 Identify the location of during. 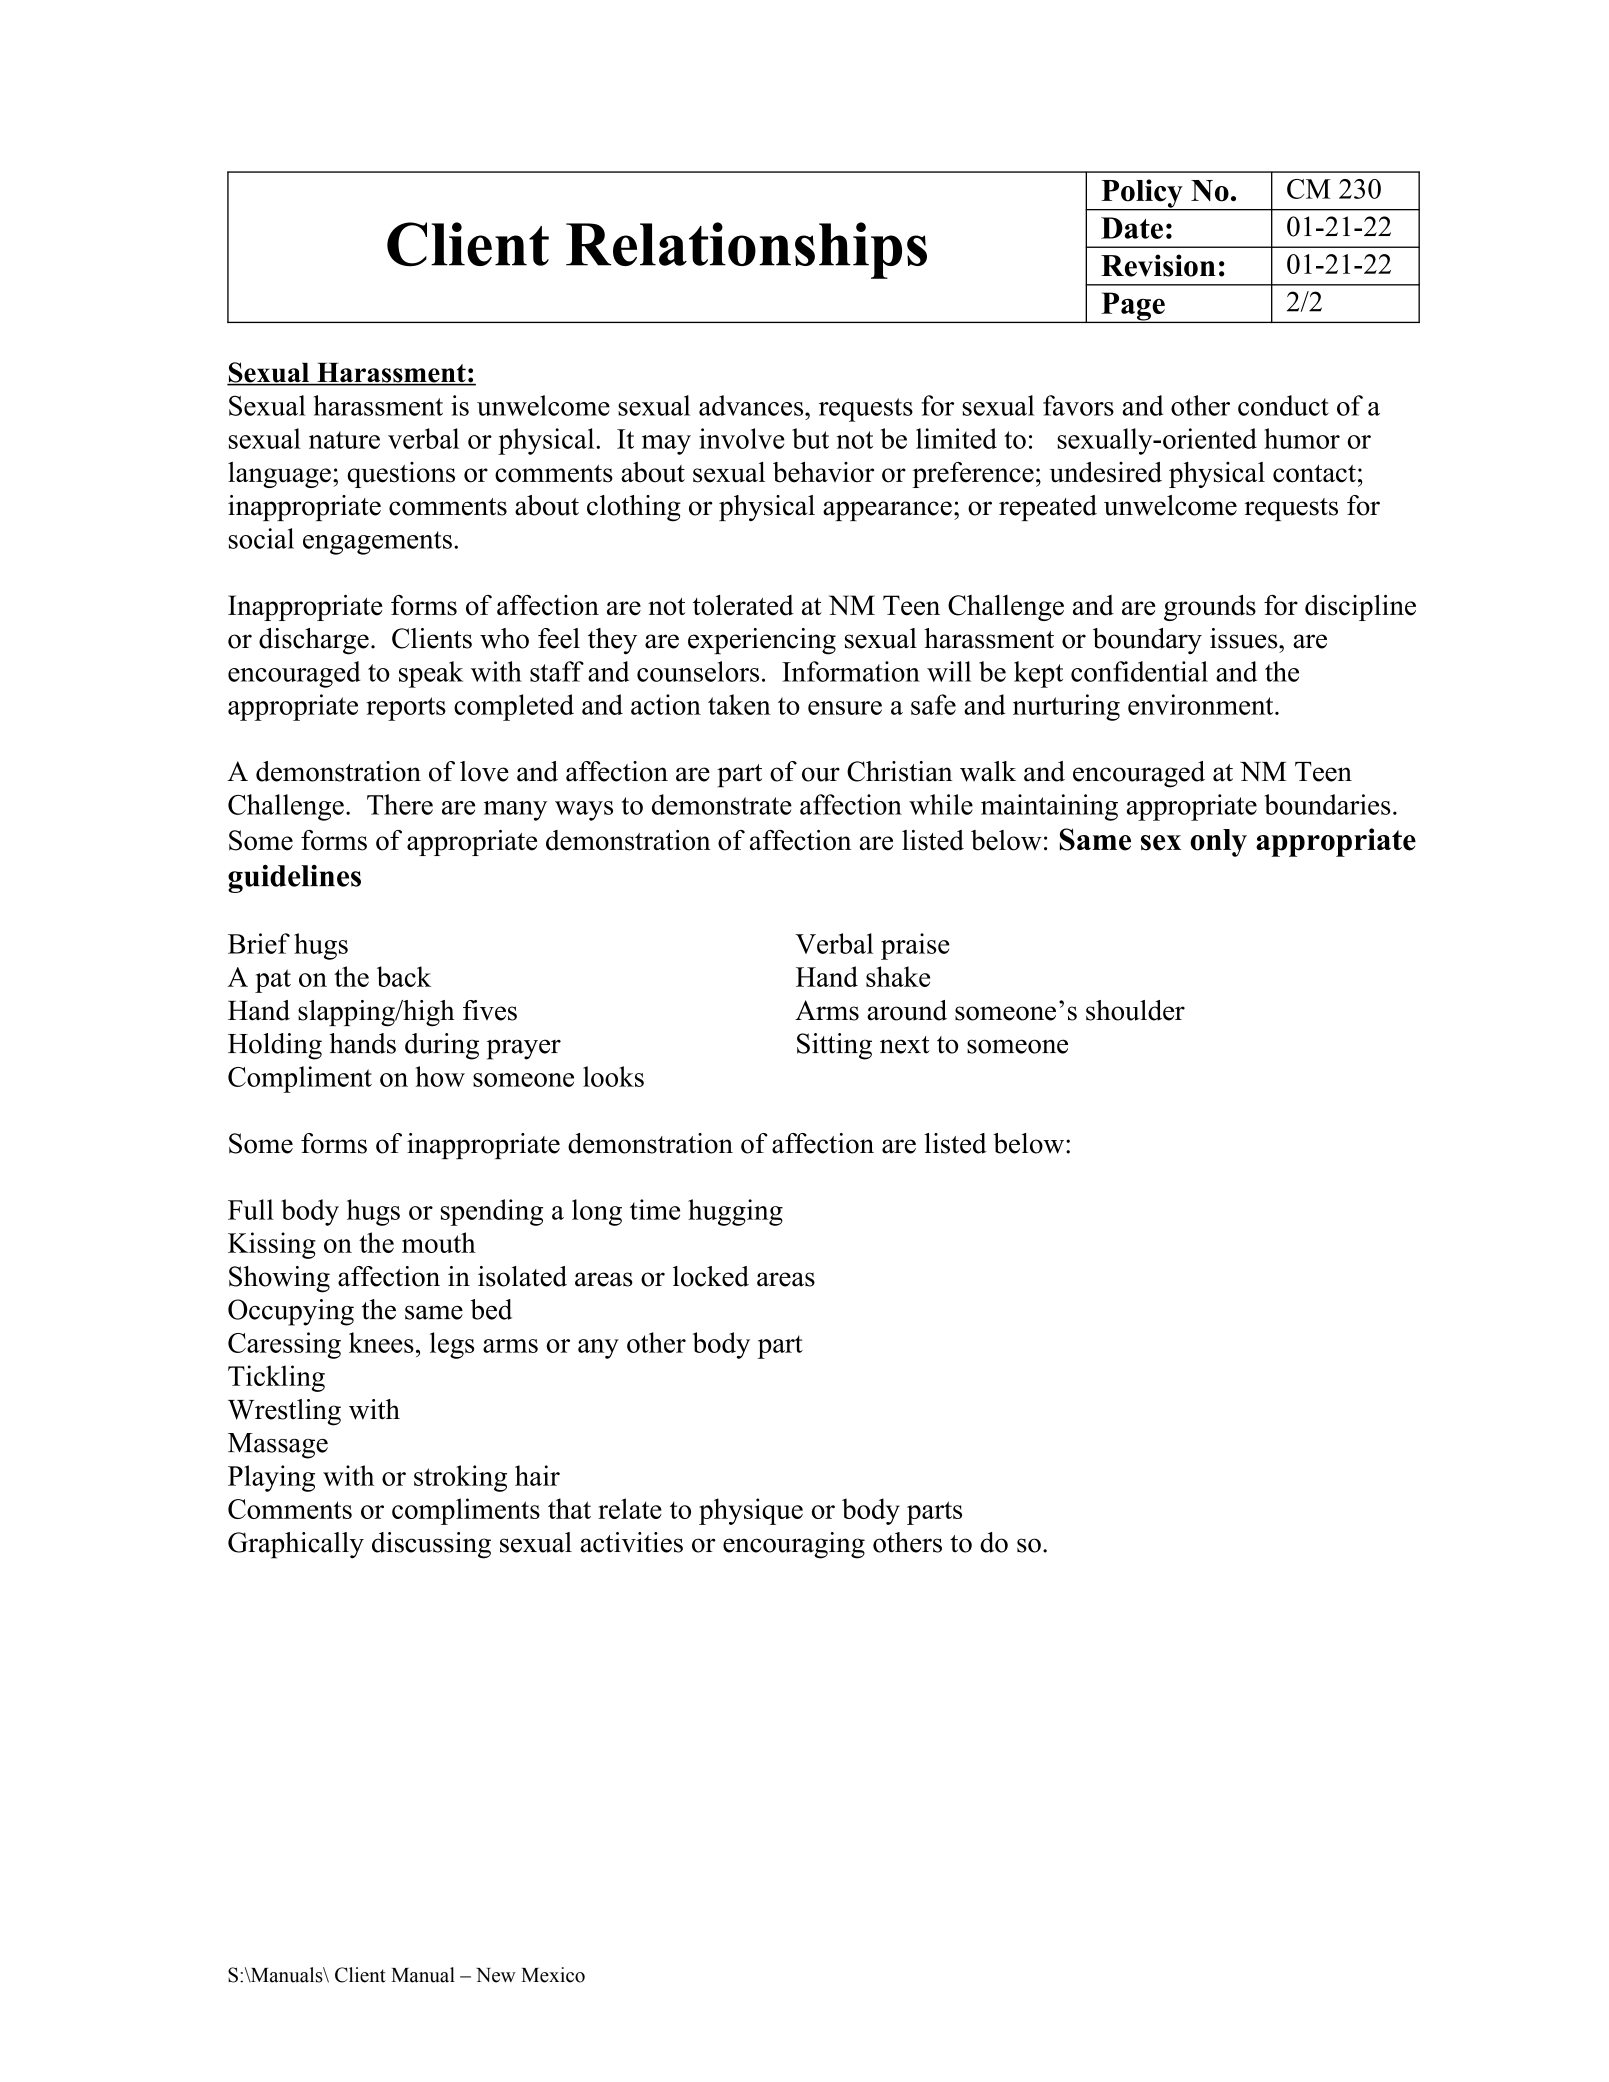
(442, 1046).
